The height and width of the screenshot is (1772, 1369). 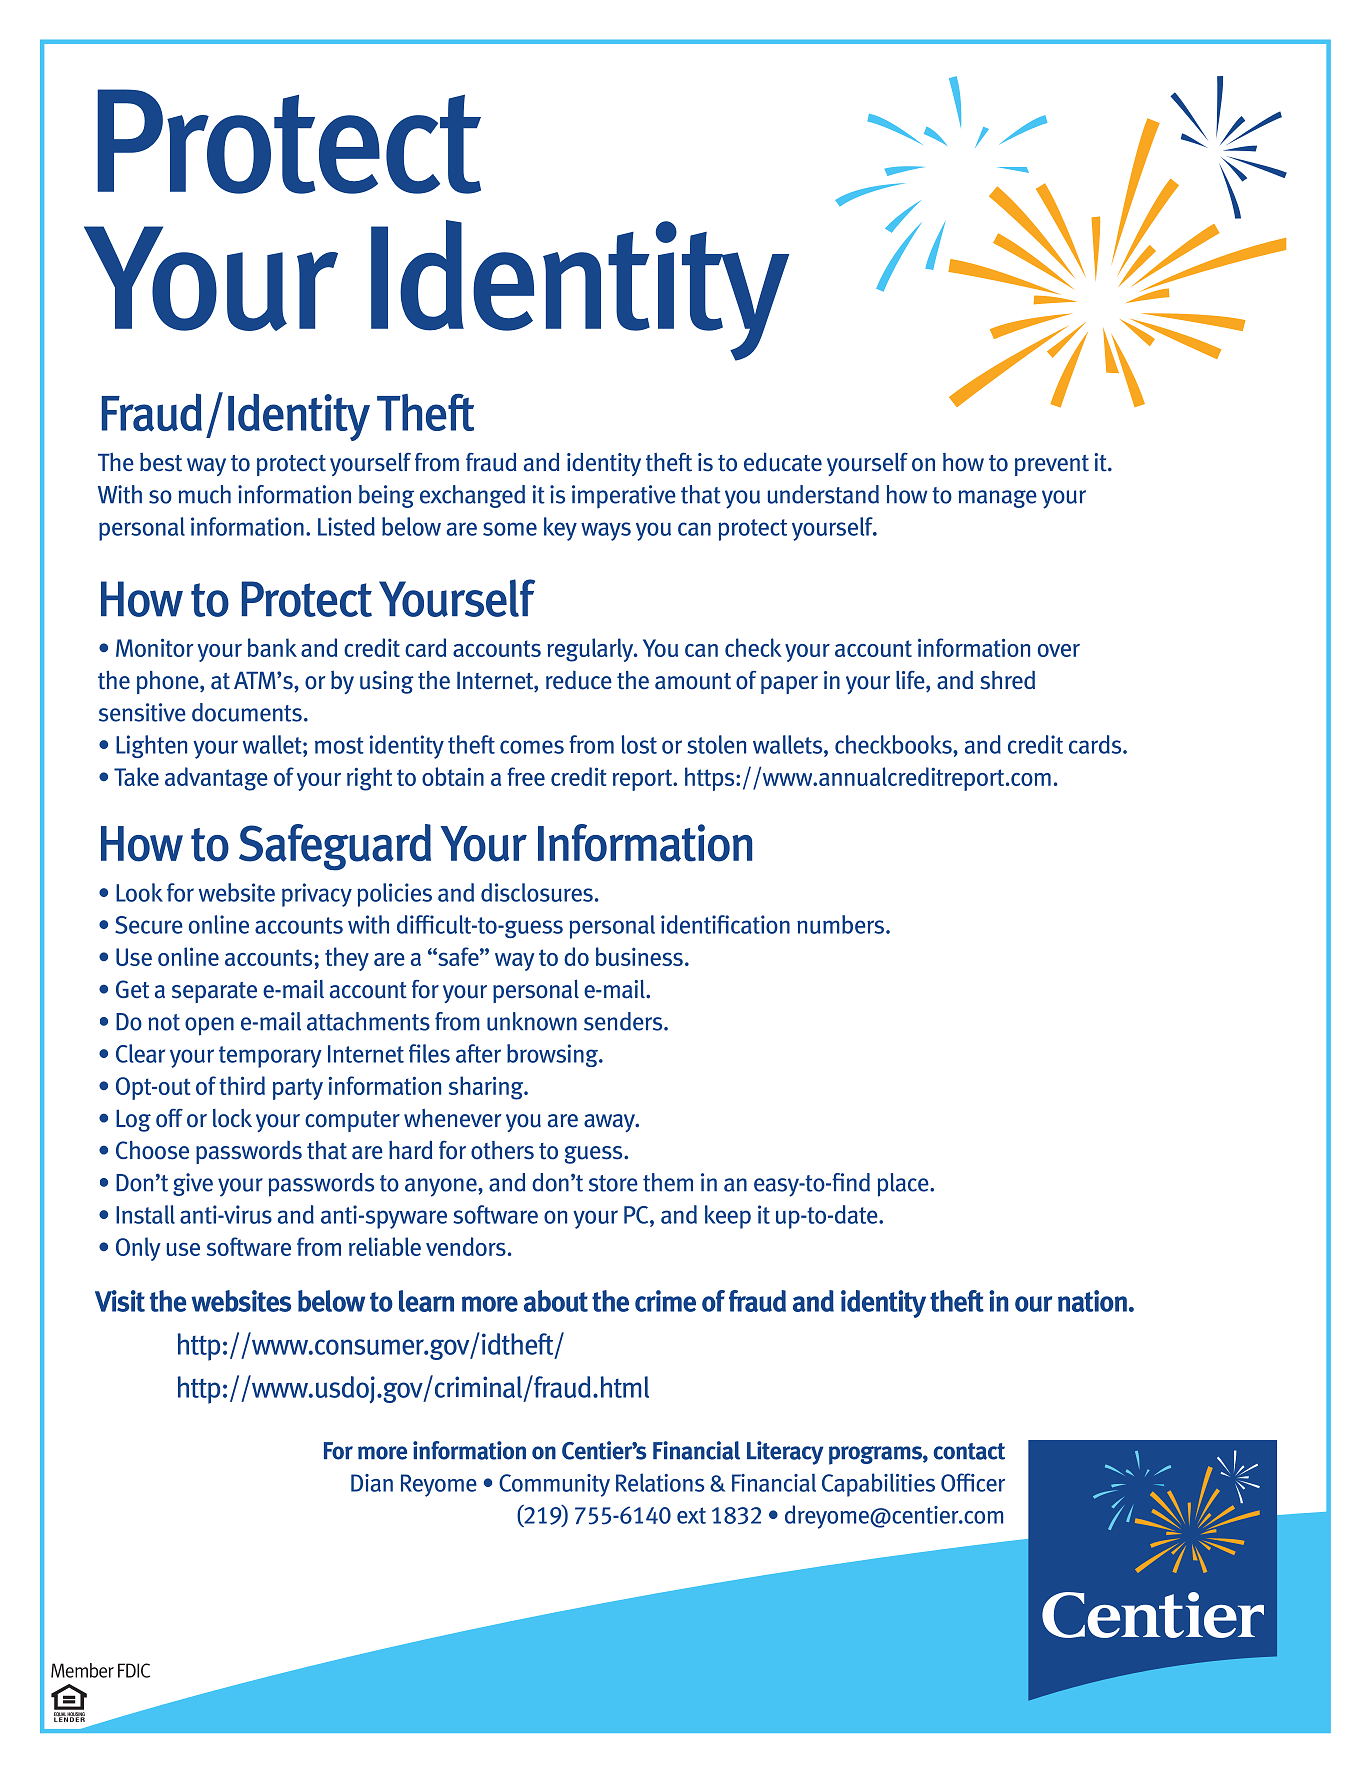 I want to click on about, so click(x=556, y=1301).
